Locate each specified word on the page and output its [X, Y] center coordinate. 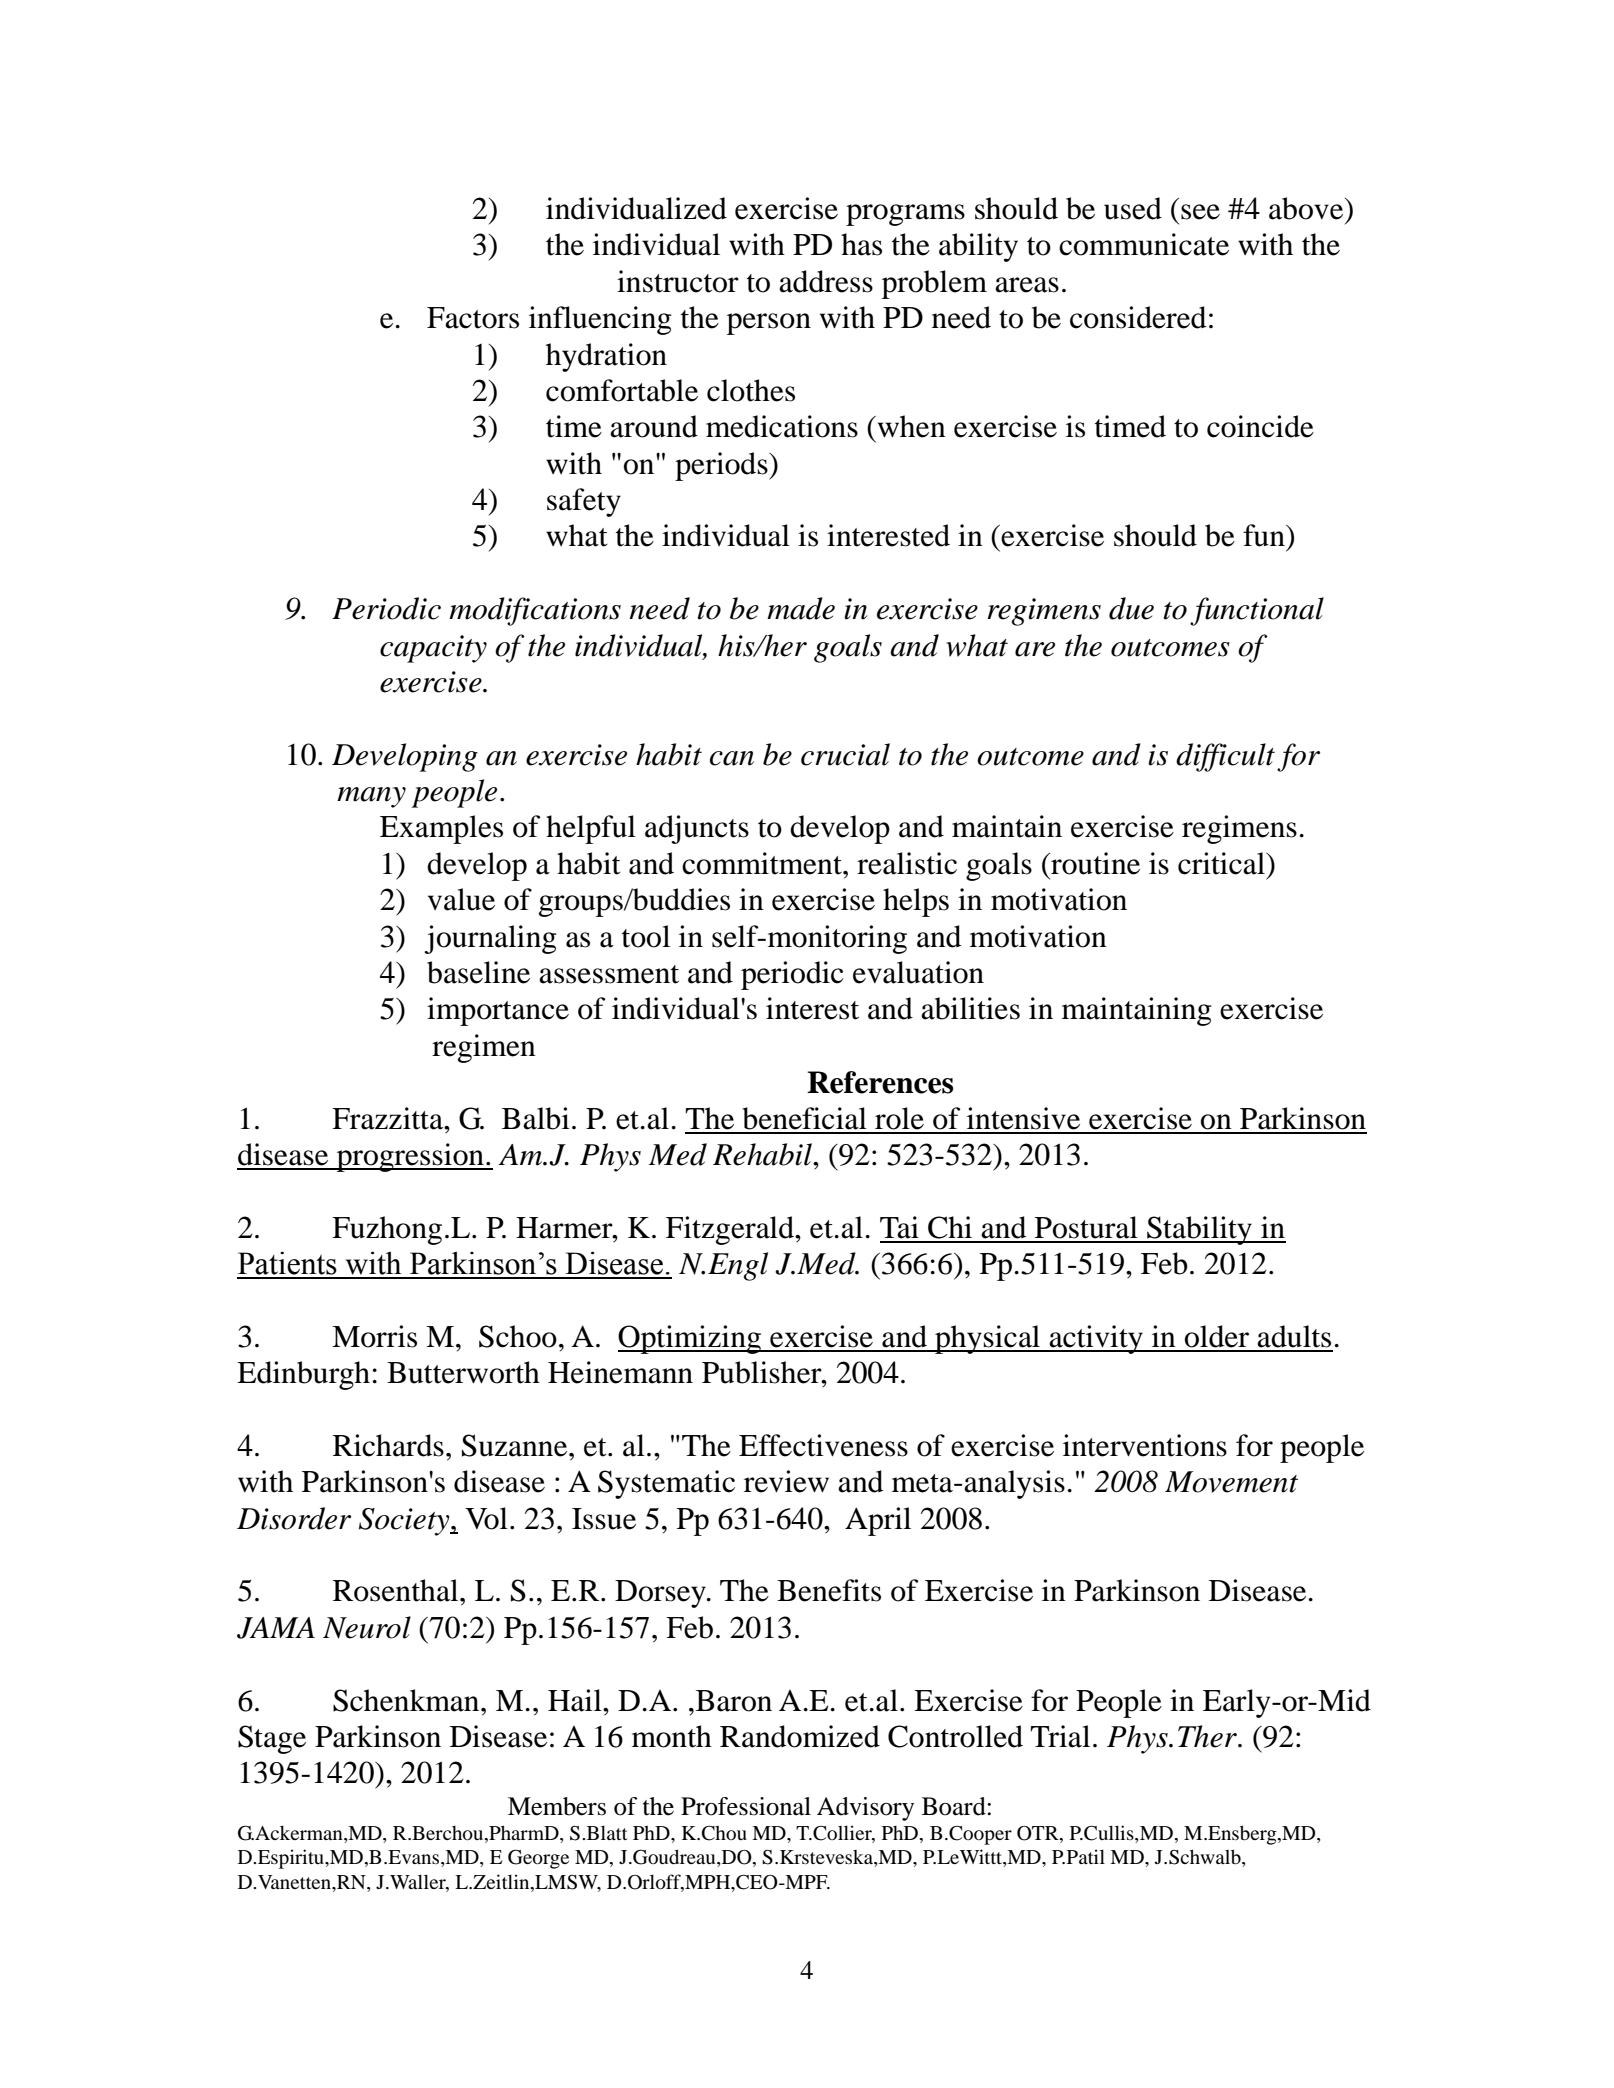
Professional [746, 1806]
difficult [1225, 757]
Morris [374, 1336]
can [732, 758]
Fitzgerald [731, 1230]
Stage [272, 1739]
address [826, 281]
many [371, 797]
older [1217, 1336]
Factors [473, 318]
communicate [1144, 244]
